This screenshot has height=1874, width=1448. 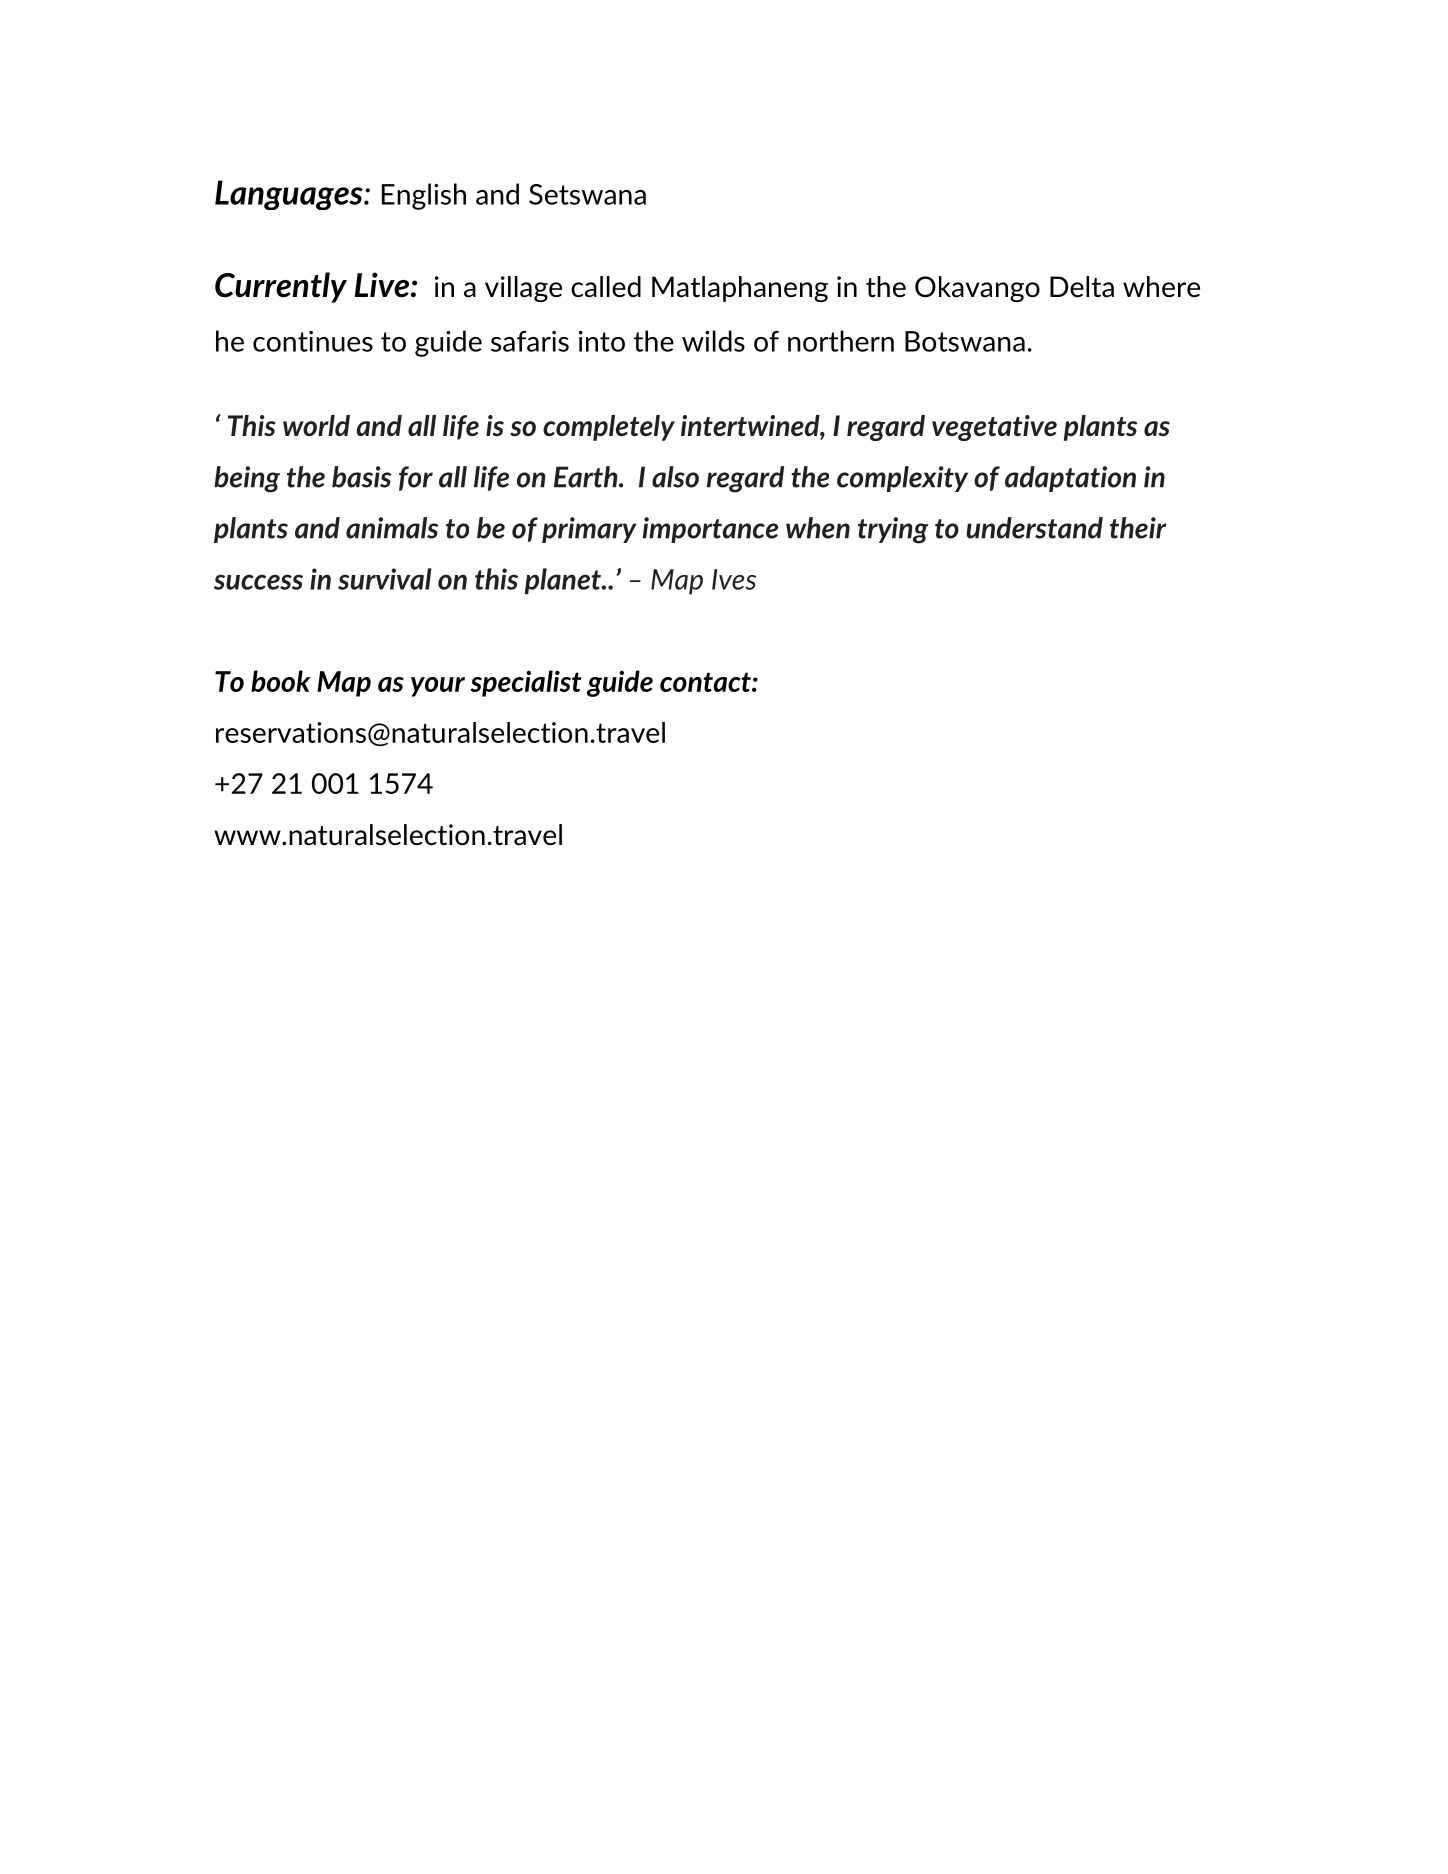 I want to click on survival, so click(x=385, y=579).
